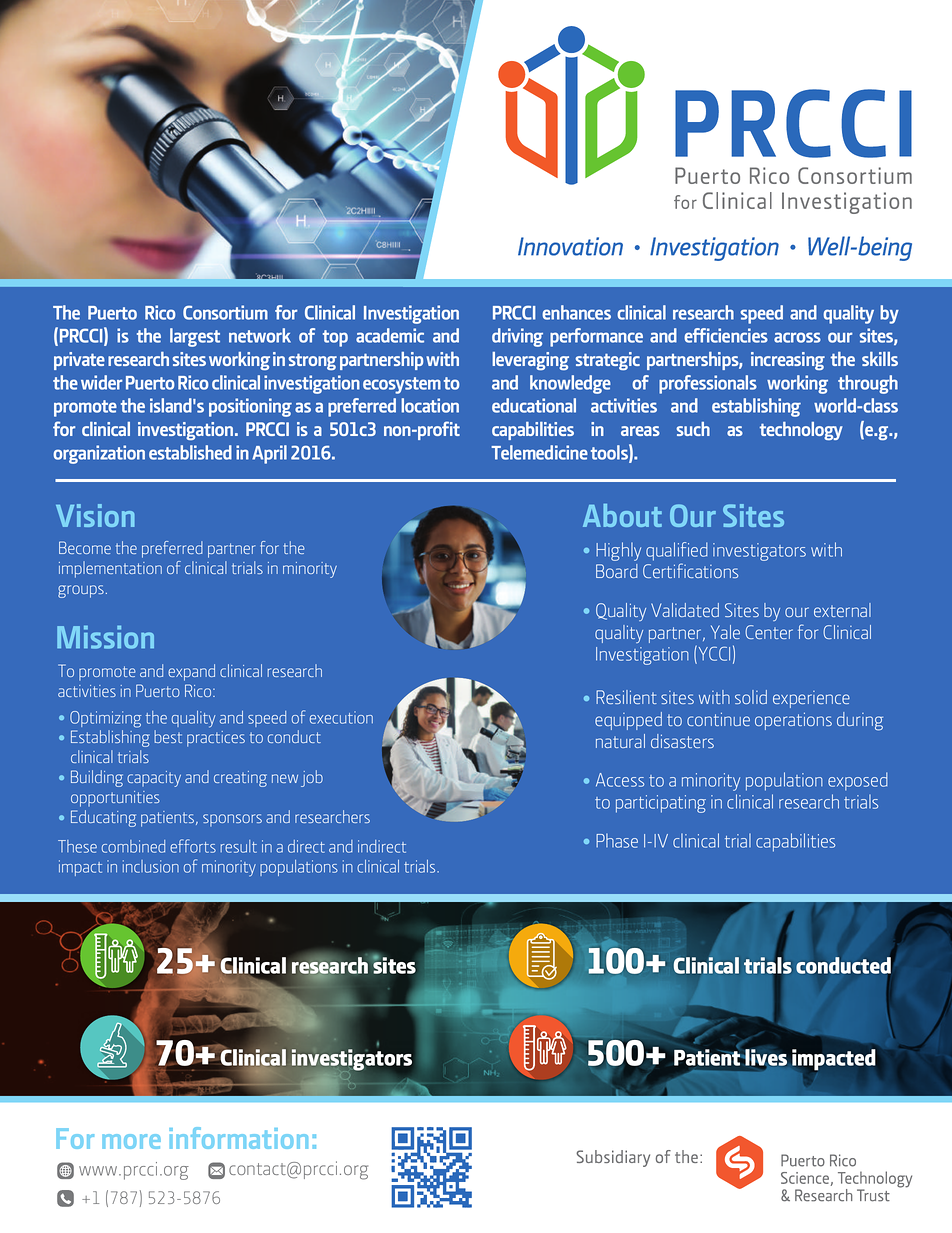 The width and height of the document is (952, 1233). Describe the element at coordinates (517, 337) in the document. I see `driving` at that location.
